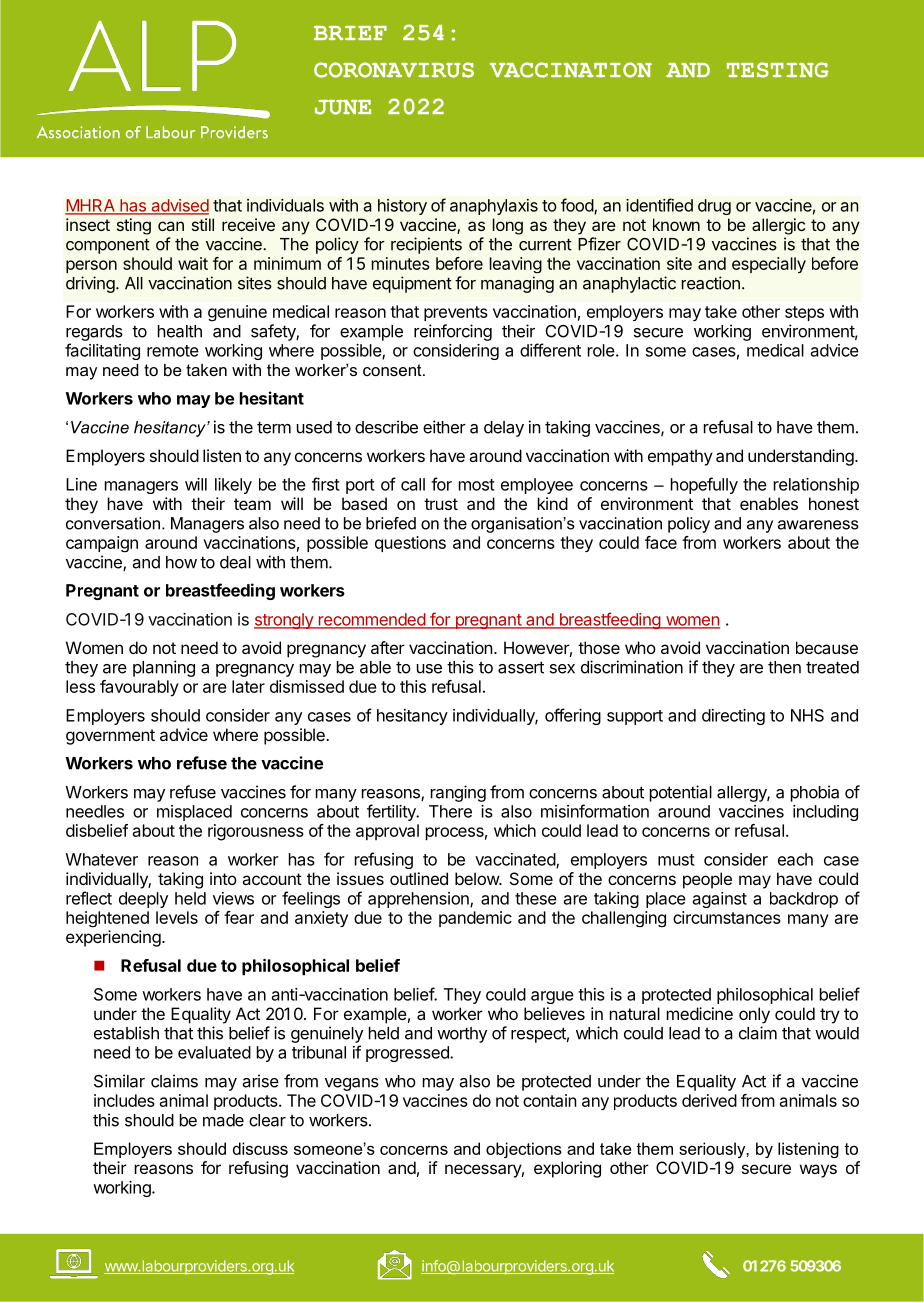 This screenshot has height=1303, width=924. Describe the element at coordinates (223, 1120) in the screenshot. I see `made` at that location.
